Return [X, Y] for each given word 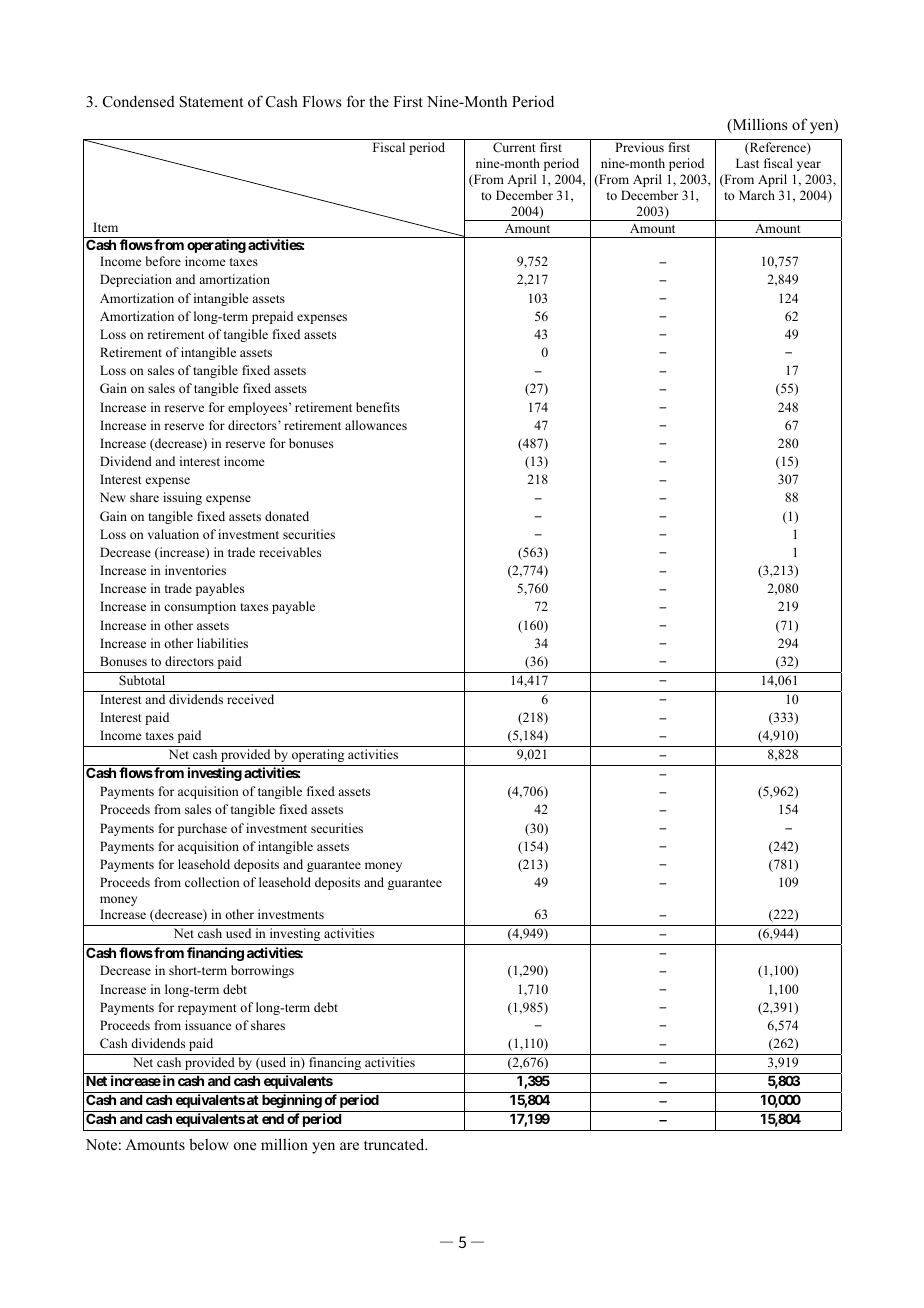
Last [747, 163]
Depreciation [136, 280]
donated [287, 516]
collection [212, 882]
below [209, 1144]
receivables [290, 552]
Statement [211, 102]
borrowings [262, 971]
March [757, 195]
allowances [376, 425]
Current [514, 147]
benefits [378, 407]
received [250, 699]
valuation [173, 534]
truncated [395, 1144]
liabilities [222, 643]
